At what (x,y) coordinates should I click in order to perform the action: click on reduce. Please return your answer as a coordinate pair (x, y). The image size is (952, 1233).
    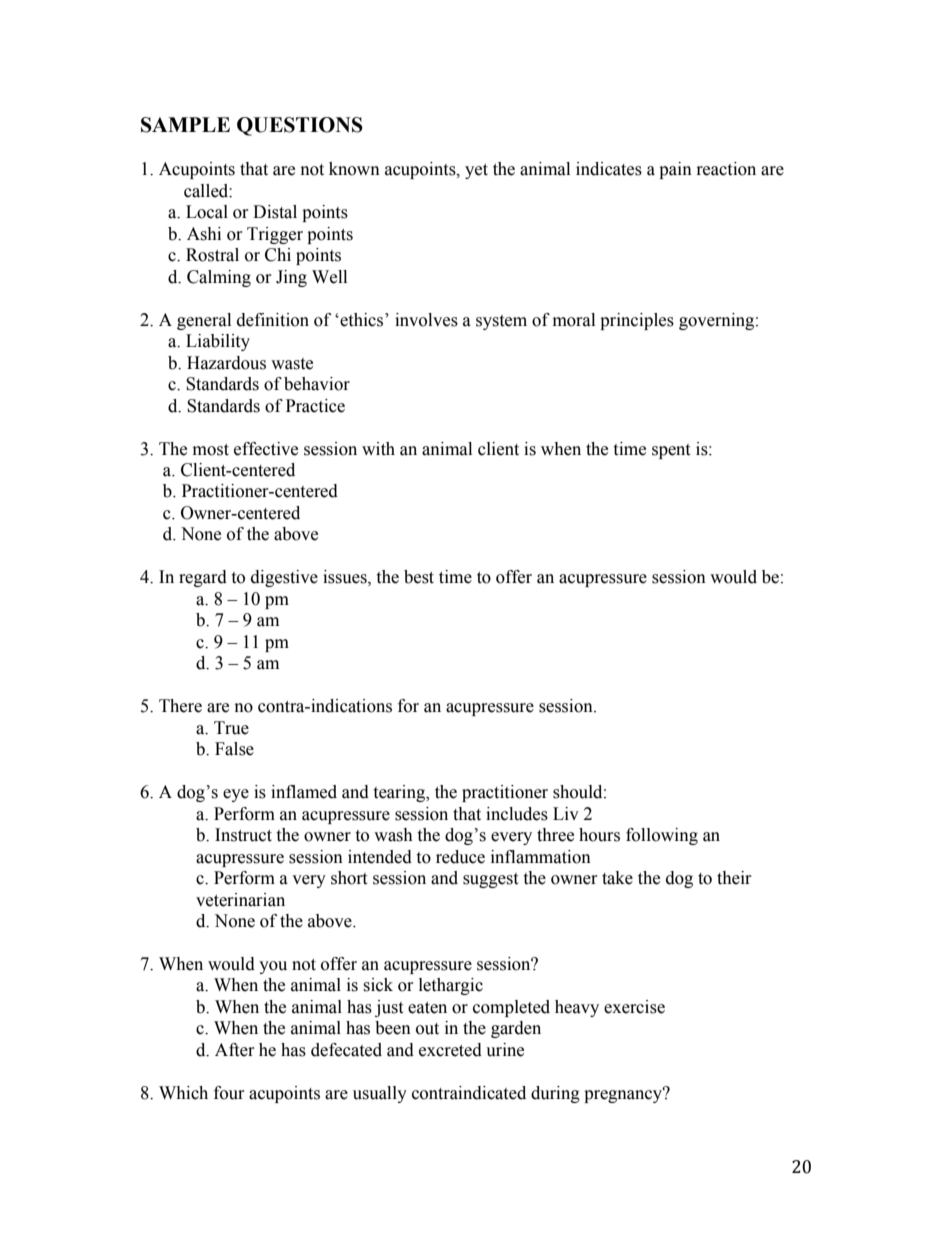
    Looking at the image, I should click on (460, 857).
